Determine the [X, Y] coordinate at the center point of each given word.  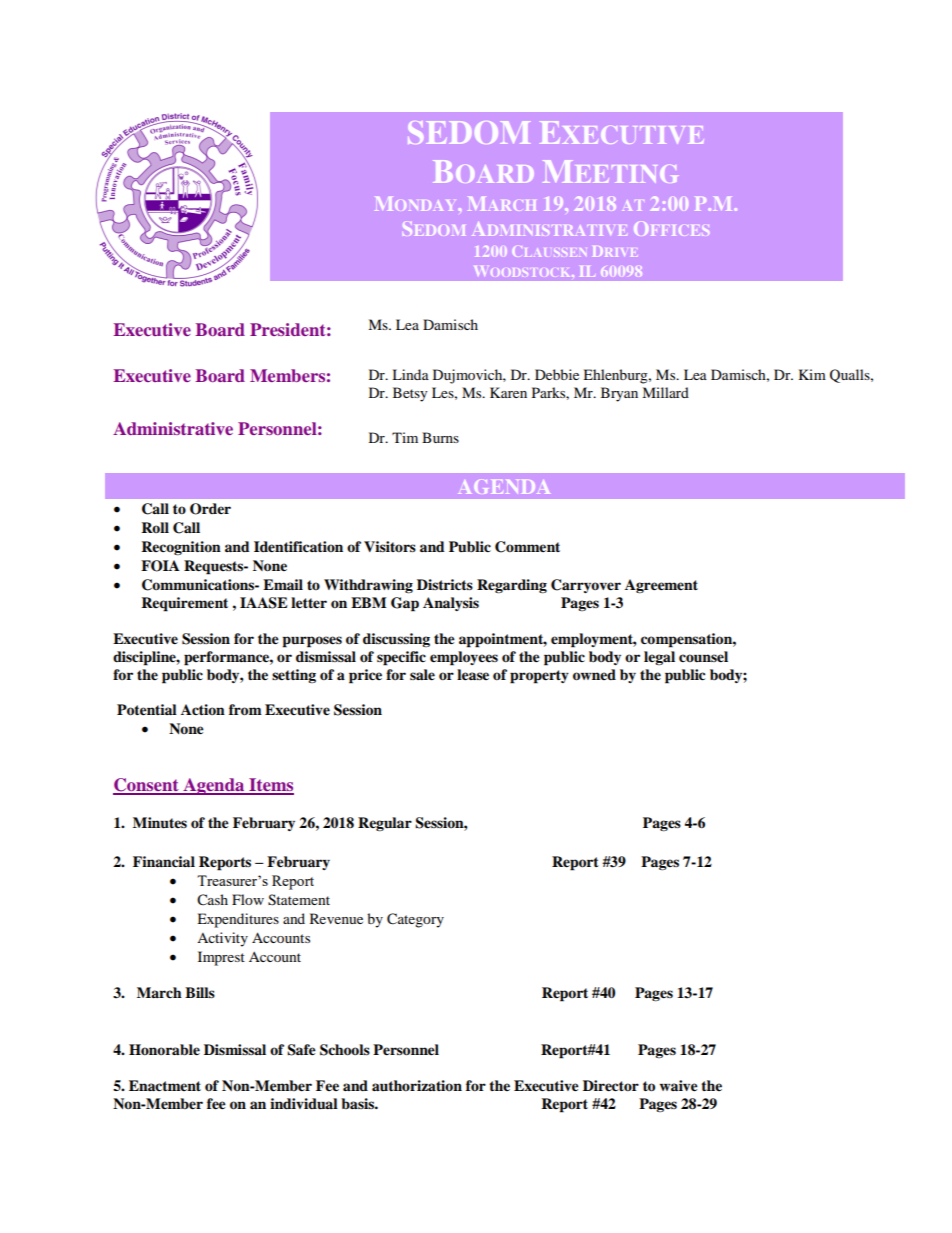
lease [473, 675]
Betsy [410, 394]
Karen [508, 392]
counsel [703, 657]
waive [679, 1086]
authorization [417, 1086]
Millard [665, 392]
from [245, 710]
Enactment [165, 1085]
